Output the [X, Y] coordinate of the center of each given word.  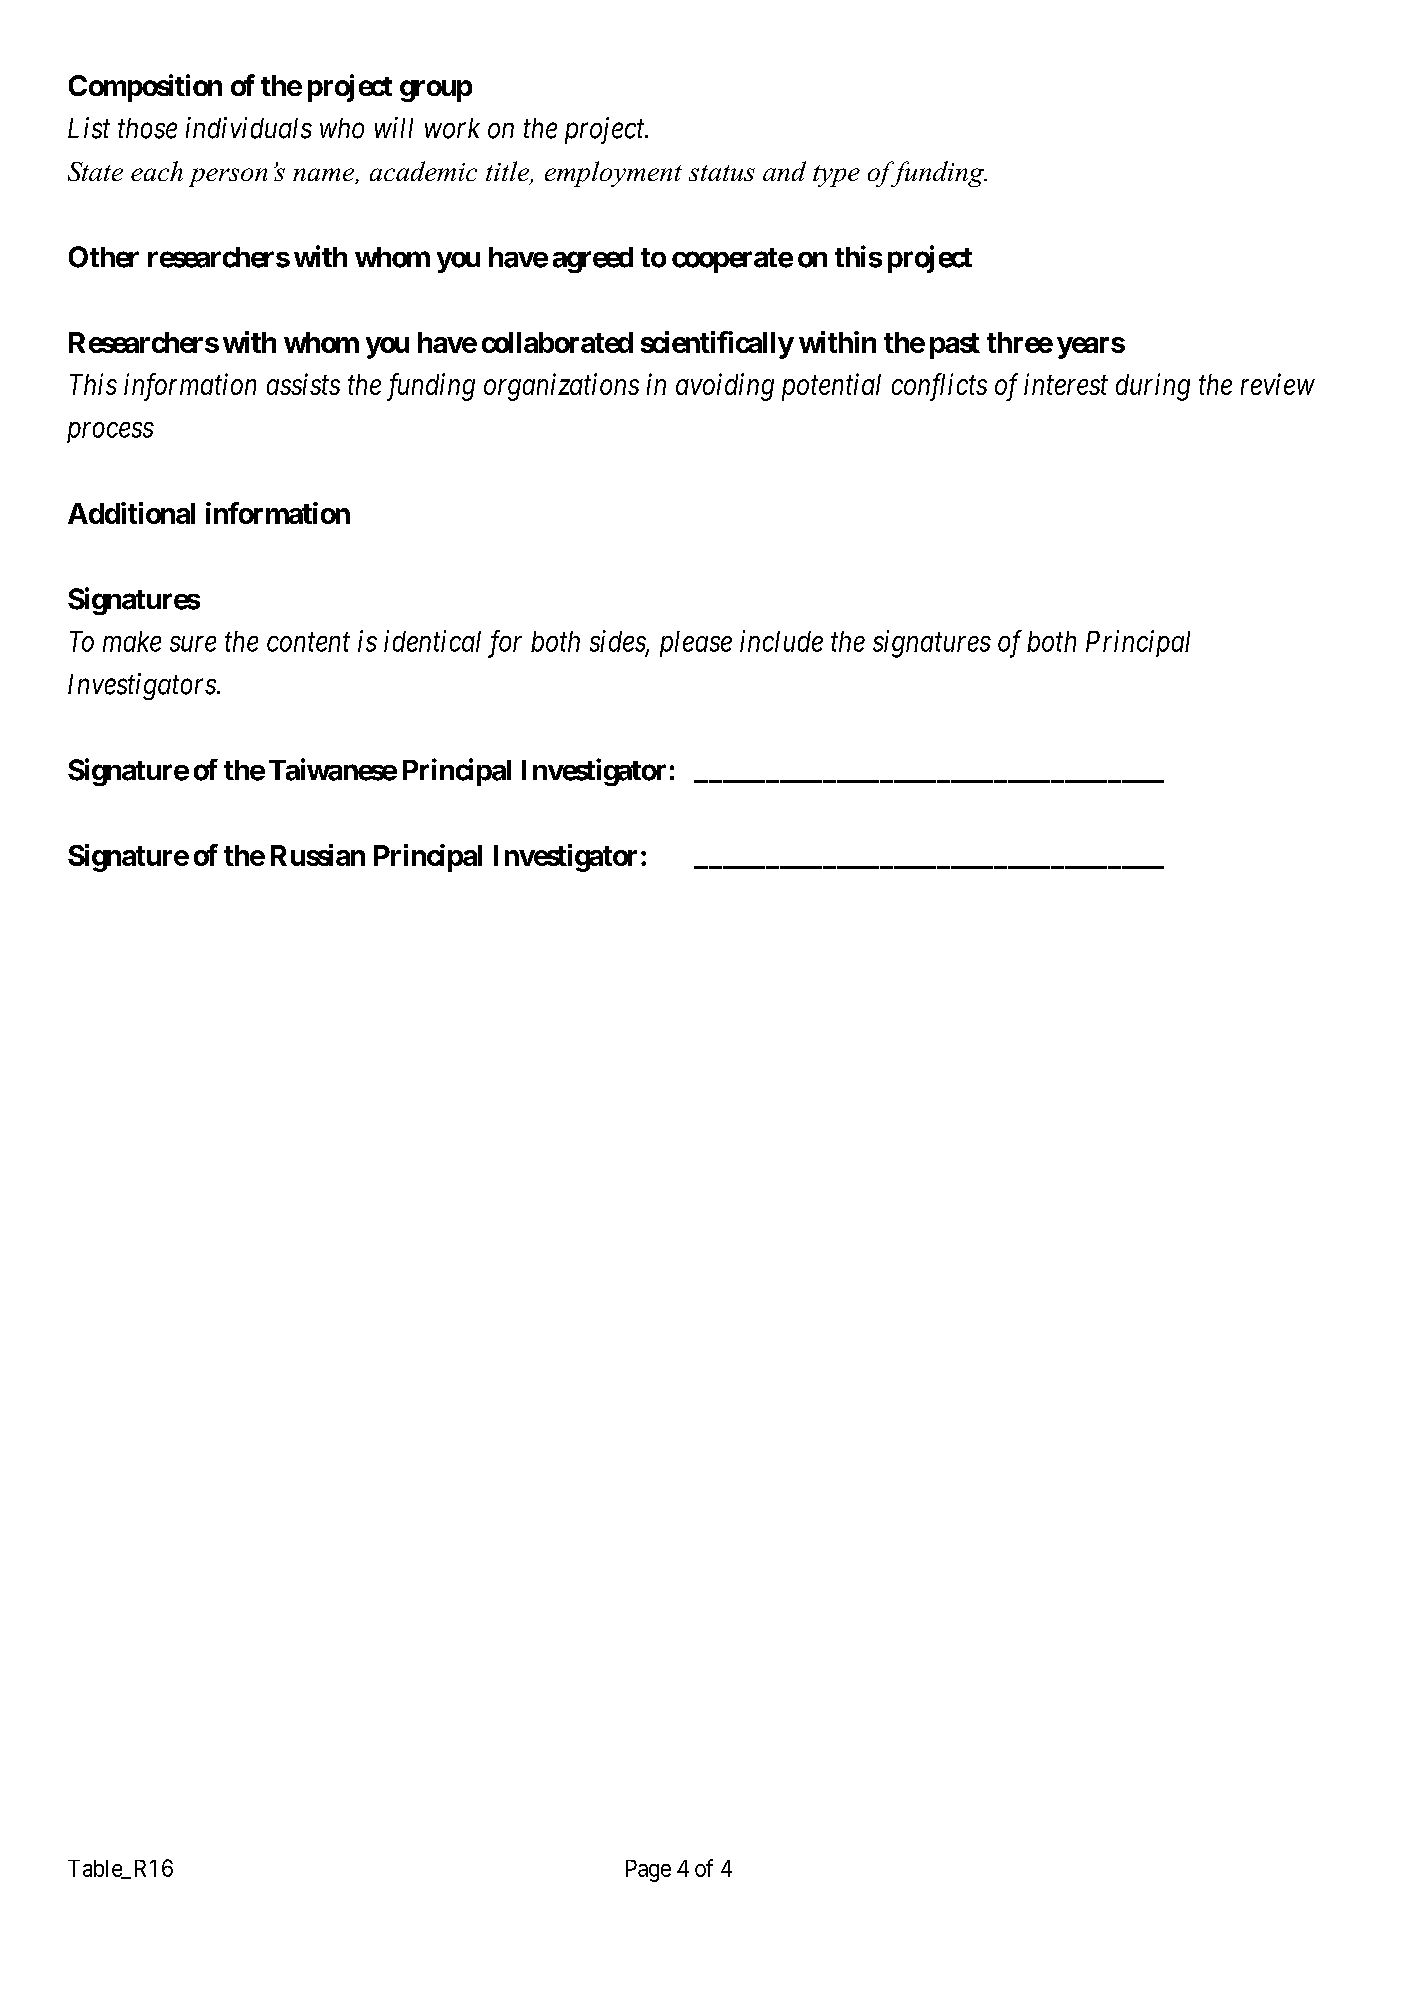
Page [648, 1871]
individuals [249, 128]
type [836, 176]
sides [618, 642]
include [781, 641]
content [308, 642]
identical [432, 641]
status [722, 173]
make [132, 641]
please [696, 644]
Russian [318, 855]
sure [193, 644]
